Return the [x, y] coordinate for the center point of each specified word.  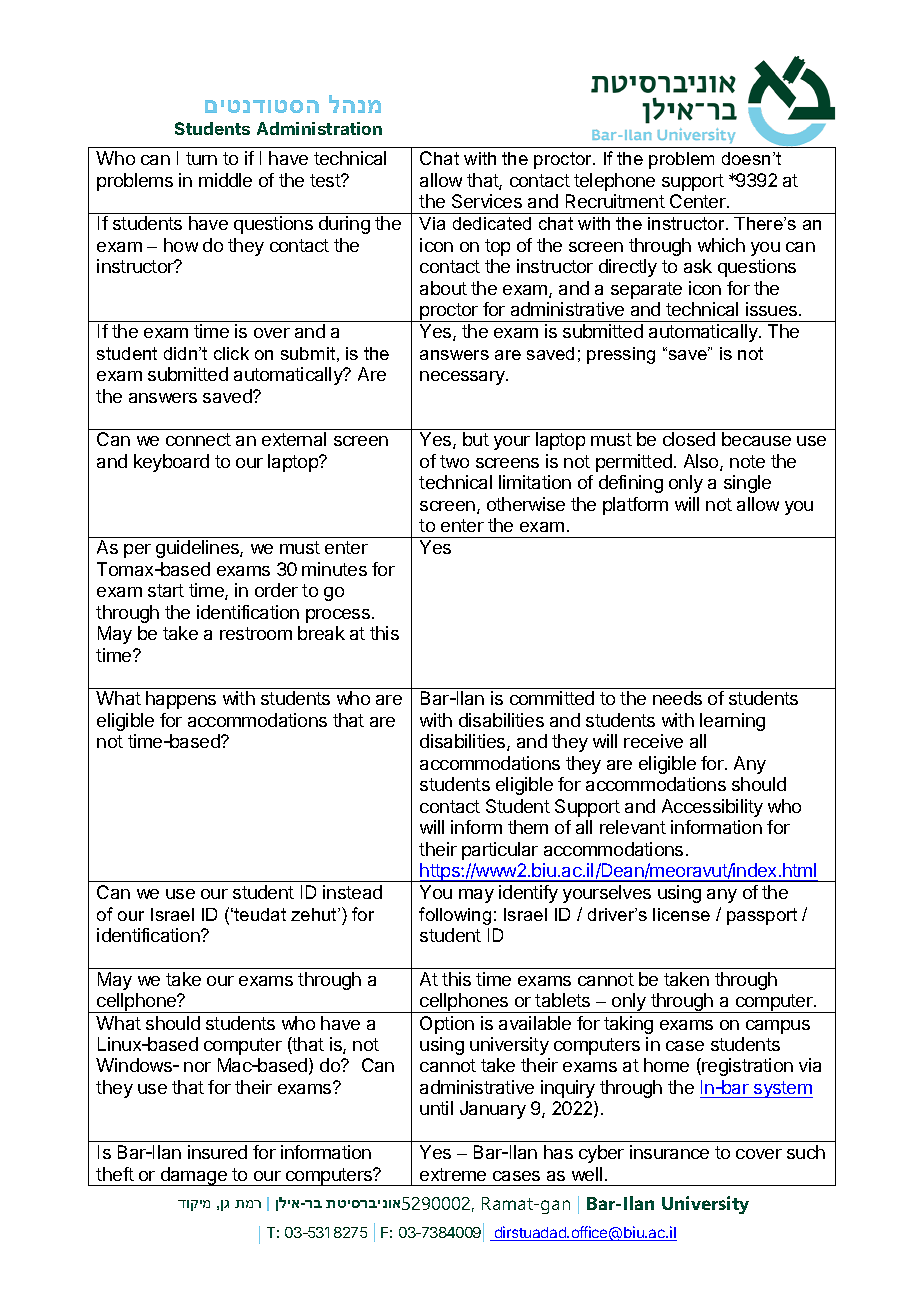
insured [217, 1152]
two [454, 461]
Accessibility [712, 808]
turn [201, 158]
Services [487, 201]
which [721, 245]
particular [500, 851]
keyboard [171, 463]
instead [352, 892]
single [747, 484]
